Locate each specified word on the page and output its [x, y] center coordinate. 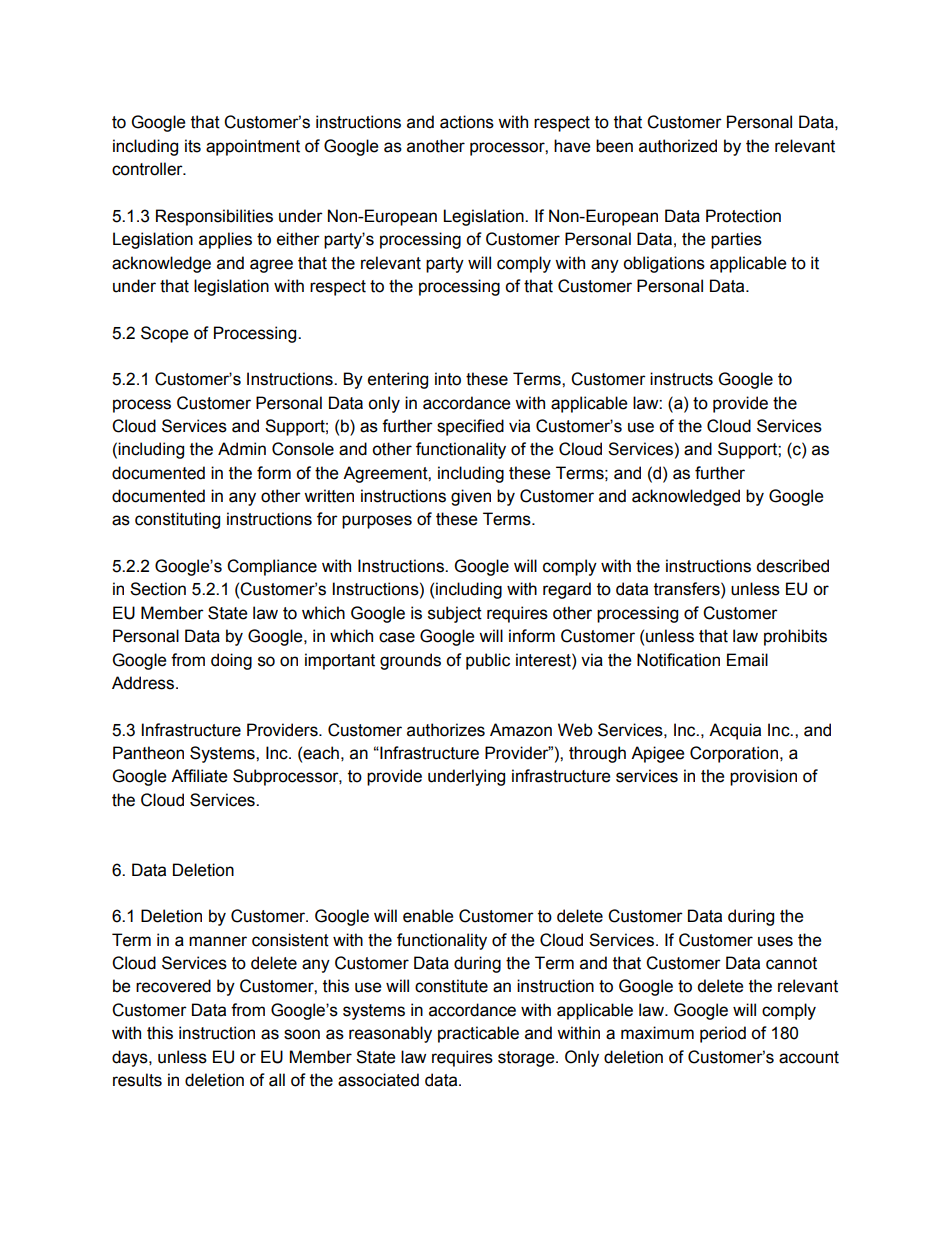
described [792, 566]
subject [455, 614]
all [277, 1080]
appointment [253, 147]
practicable [478, 1034]
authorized [678, 146]
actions [467, 122]
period [723, 1034]
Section [158, 589]
